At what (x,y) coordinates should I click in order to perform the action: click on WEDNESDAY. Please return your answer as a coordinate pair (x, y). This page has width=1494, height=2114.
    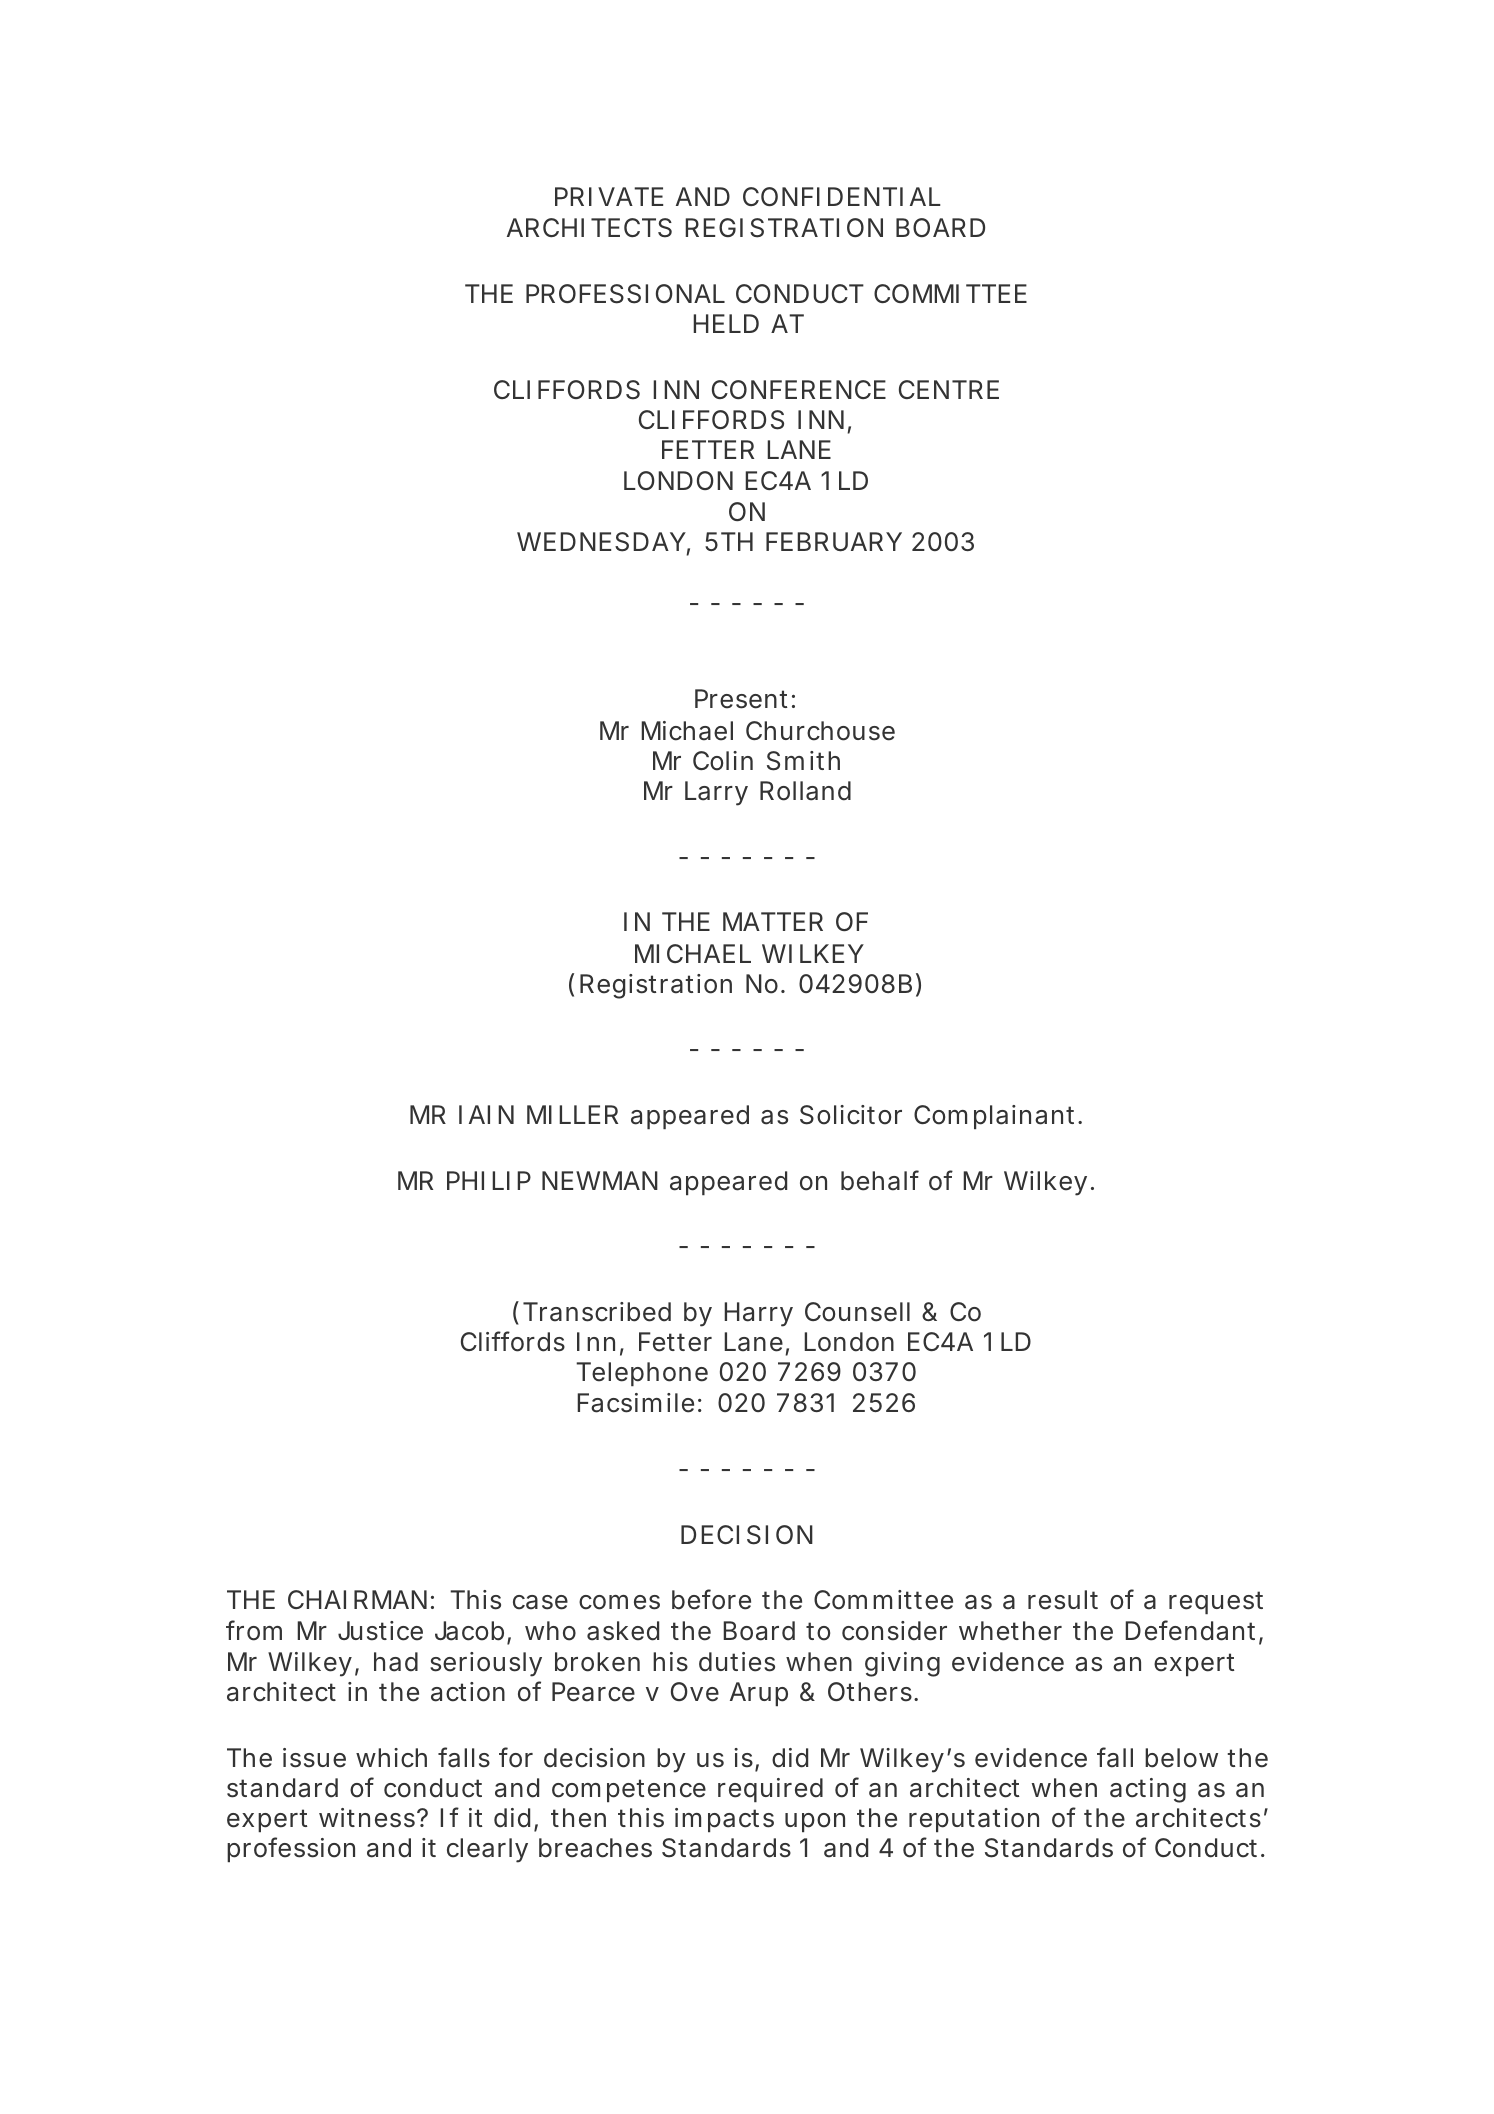
    Looking at the image, I should click on (601, 542).
